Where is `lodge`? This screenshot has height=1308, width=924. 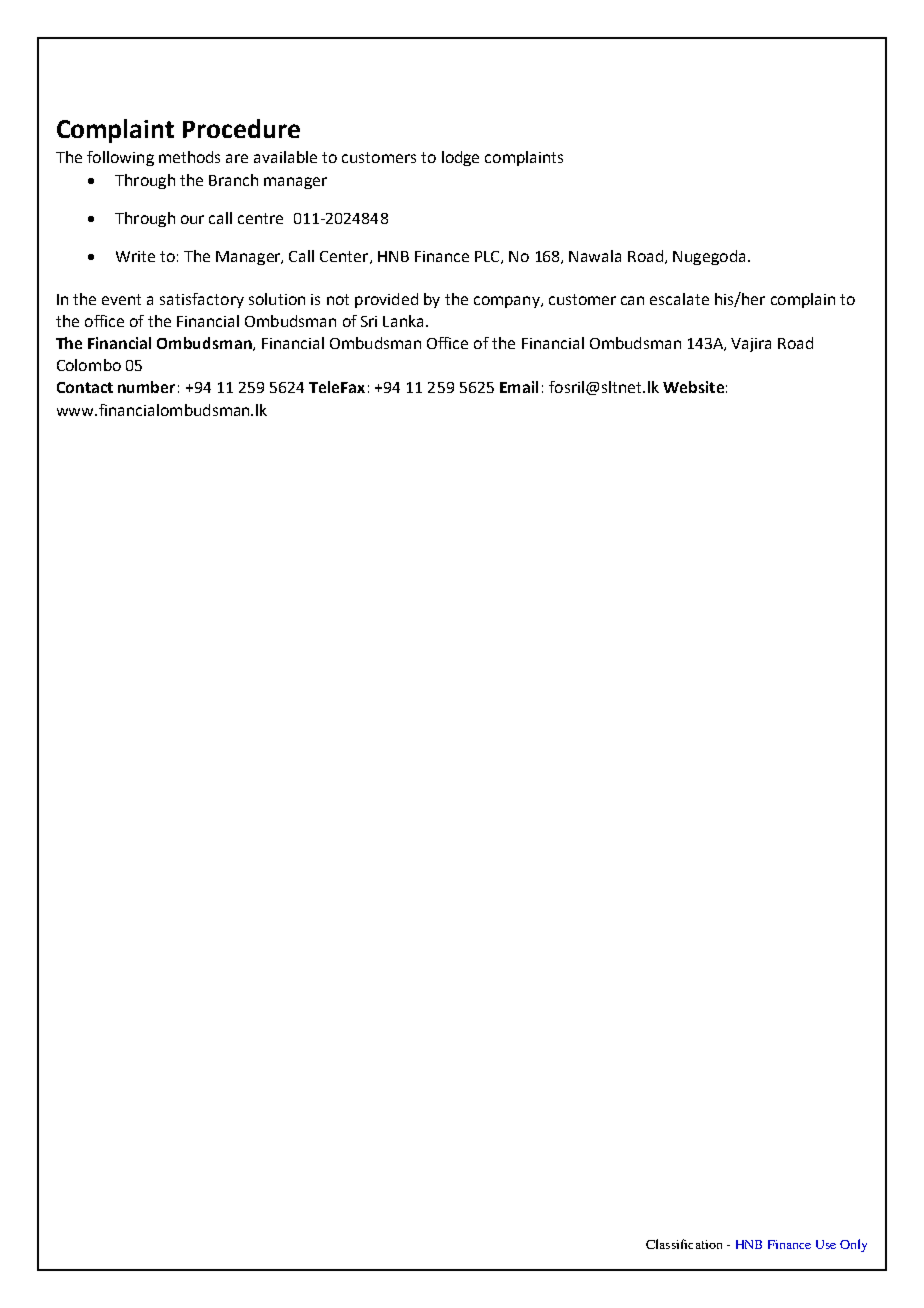
lodge is located at coordinates (460, 158).
